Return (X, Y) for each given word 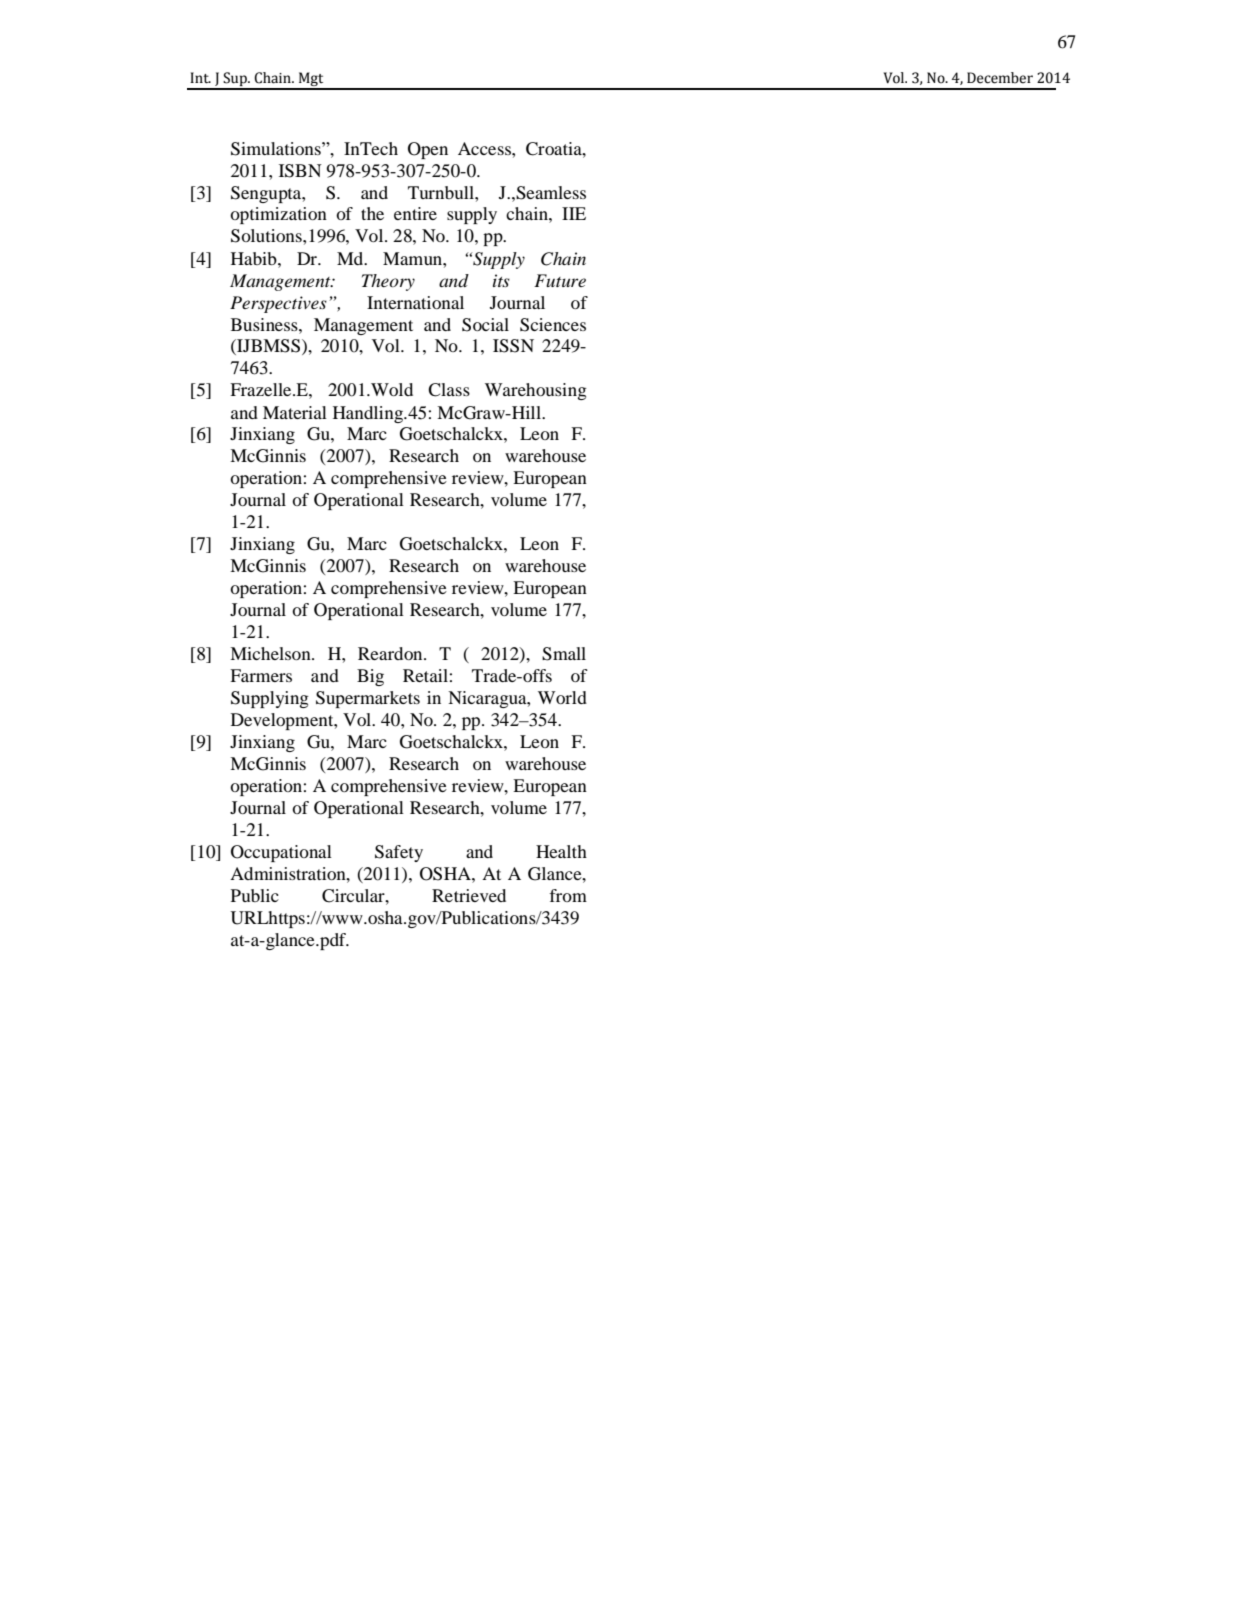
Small (564, 654)
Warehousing (536, 391)
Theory (388, 282)
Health (561, 851)
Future (560, 280)
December (1000, 78)
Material (295, 412)
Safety (399, 853)
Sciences (553, 325)
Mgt (311, 80)
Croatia (555, 149)
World (562, 697)
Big (370, 677)
